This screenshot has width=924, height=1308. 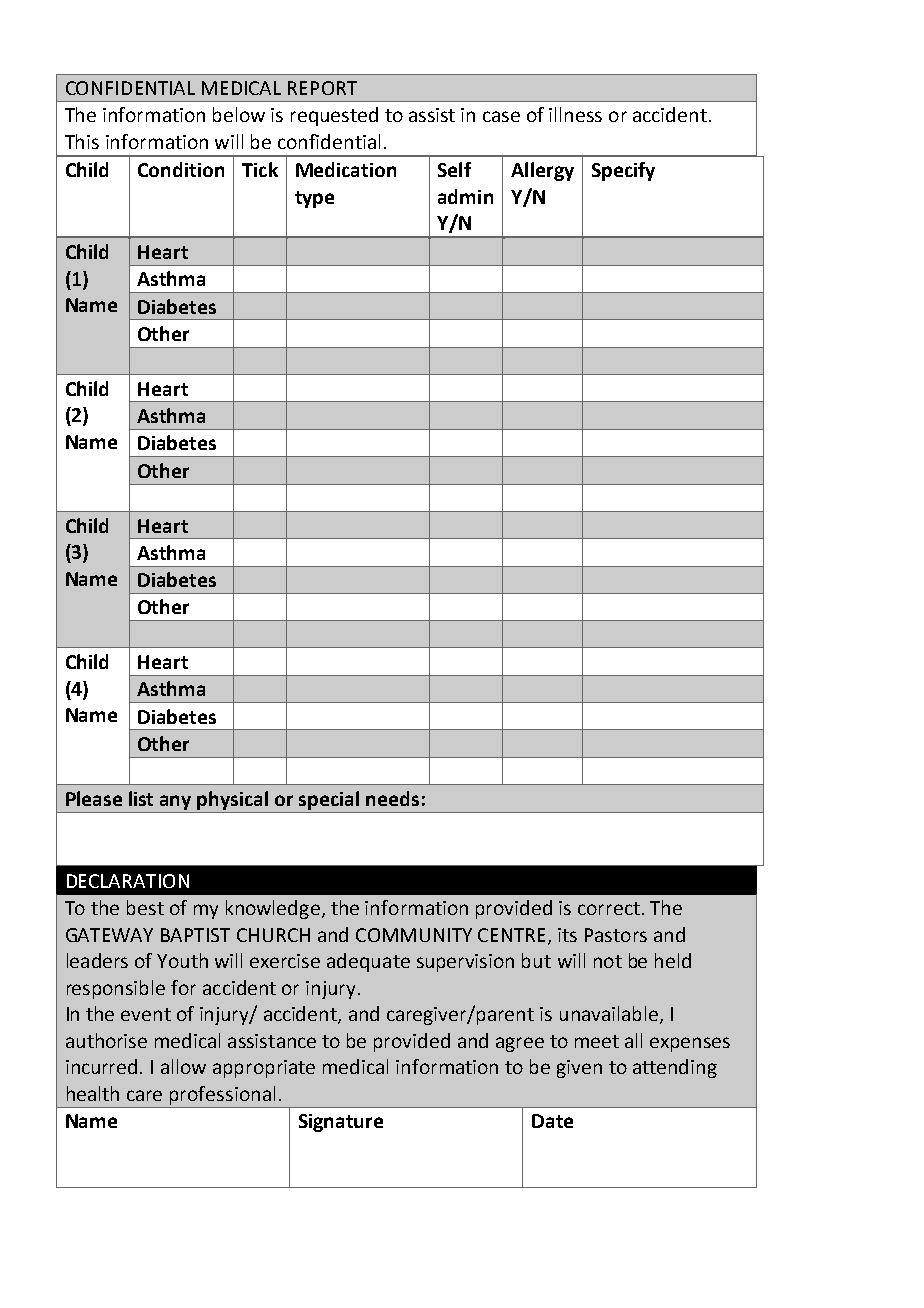 What do you see at coordinates (575, 114) in the screenshot?
I see `illness` at bounding box center [575, 114].
